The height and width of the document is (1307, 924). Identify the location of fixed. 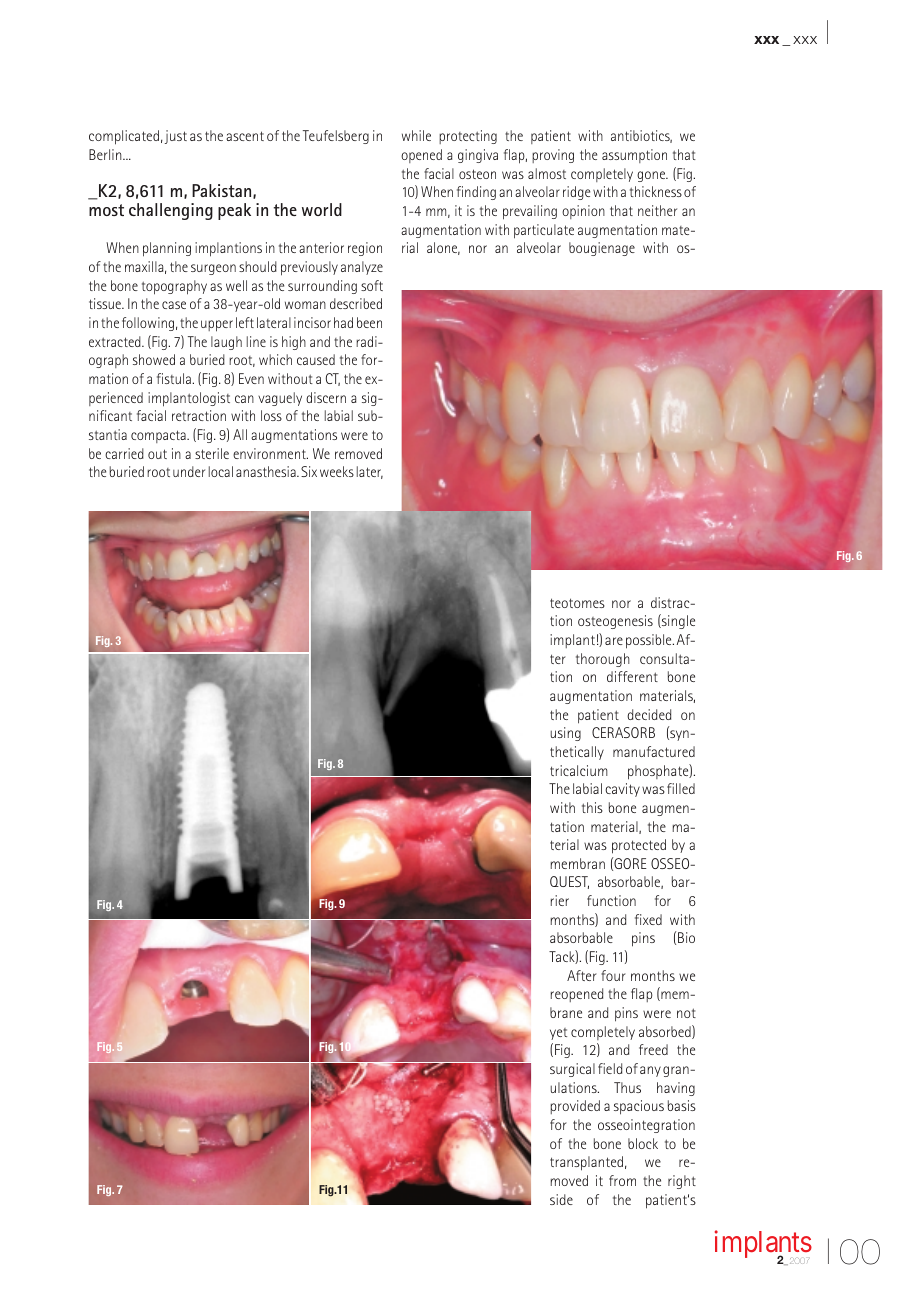
(648, 919).
